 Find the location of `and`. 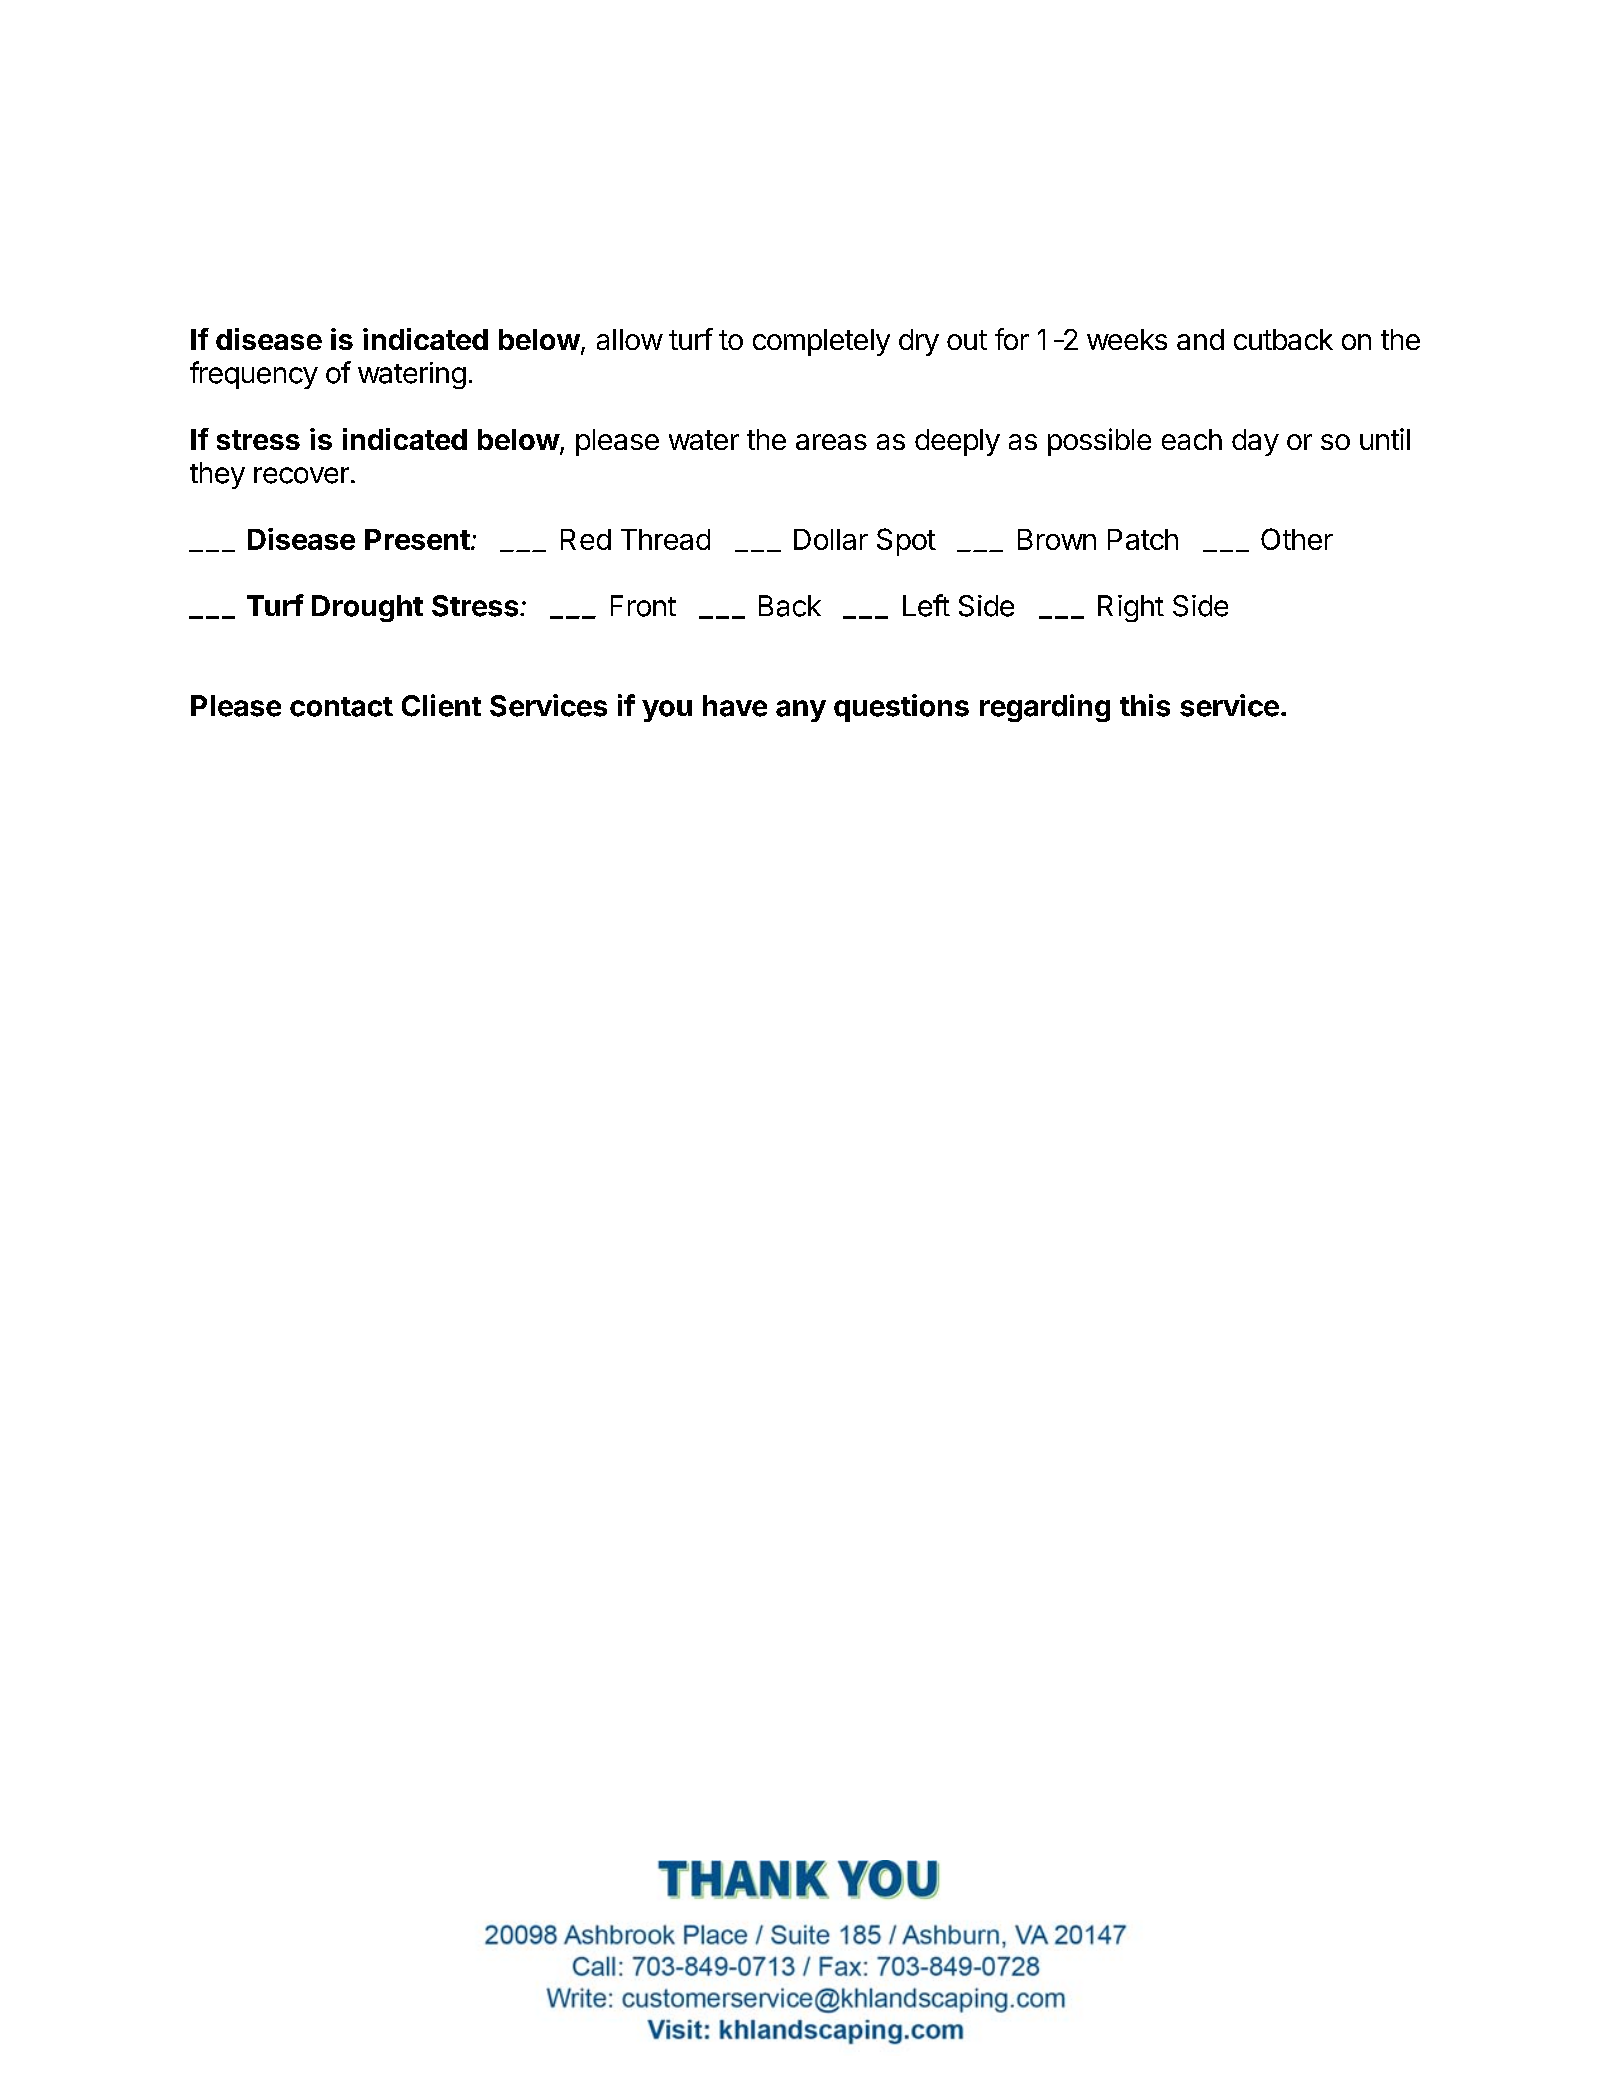

and is located at coordinates (1200, 339).
